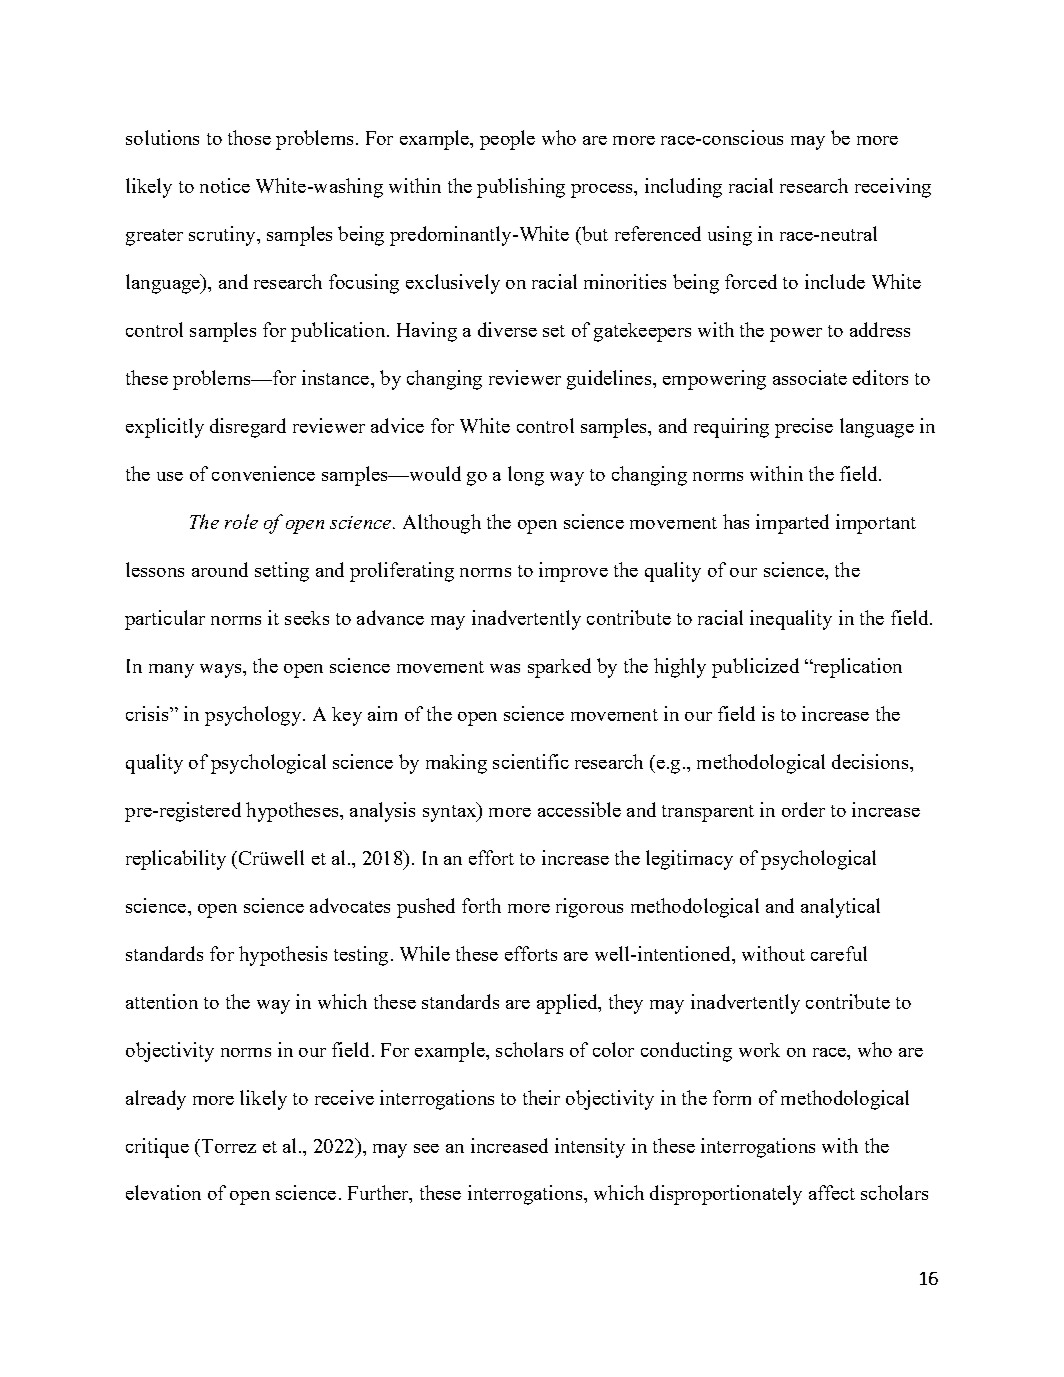 The height and width of the screenshot is (1377, 1064). What do you see at coordinates (803, 809) in the screenshot?
I see `order` at bounding box center [803, 809].
